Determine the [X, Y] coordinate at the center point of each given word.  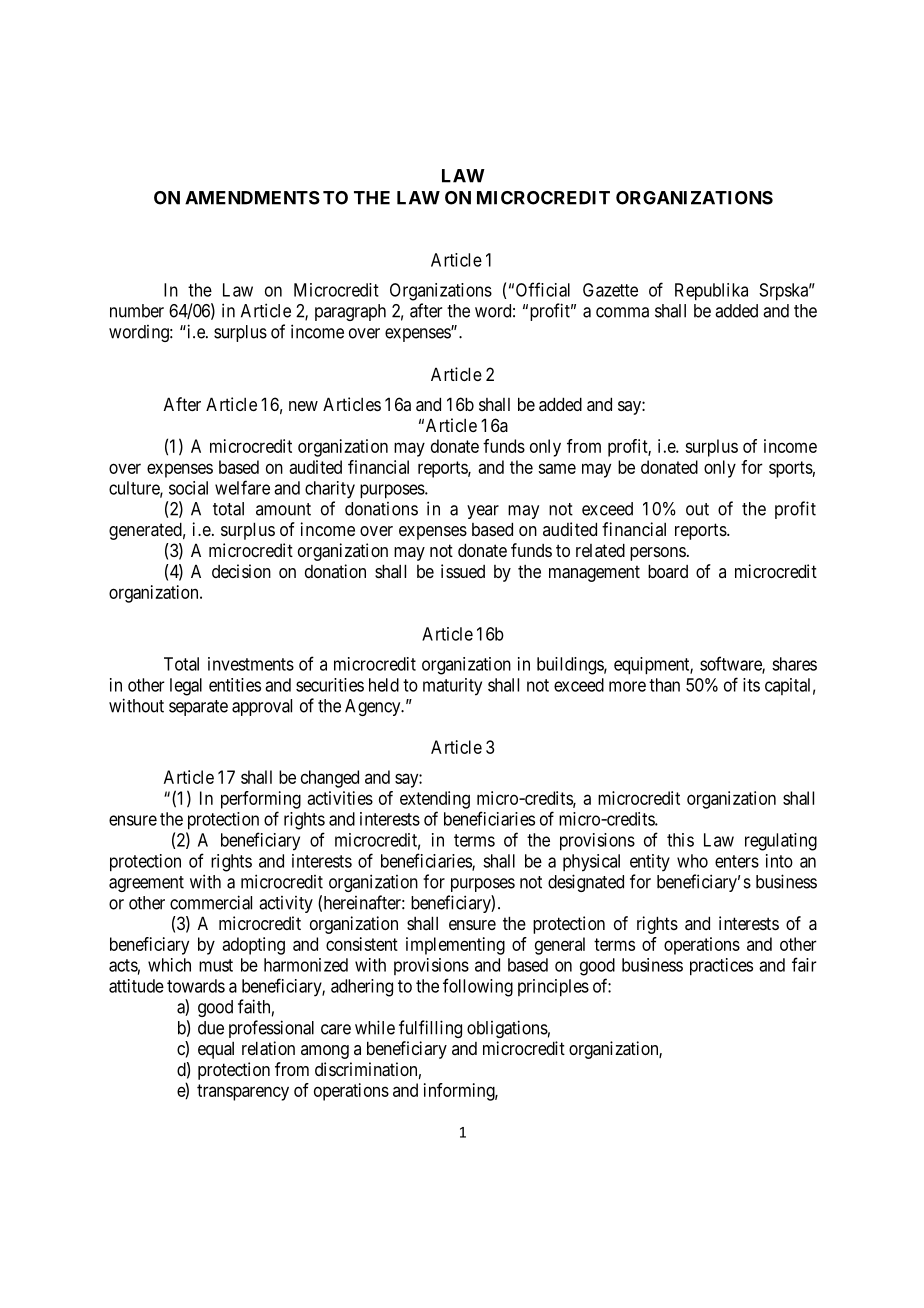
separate [198, 708]
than [664, 685]
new [303, 406]
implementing [455, 946]
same [557, 468]
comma [622, 312]
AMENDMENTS [252, 198]
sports [791, 469]
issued [463, 571]
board [668, 571]
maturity [452, 687]
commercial [211, 902]
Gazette [610, 290]
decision [241, 571]
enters [737, 861]
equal [216, 1050]
